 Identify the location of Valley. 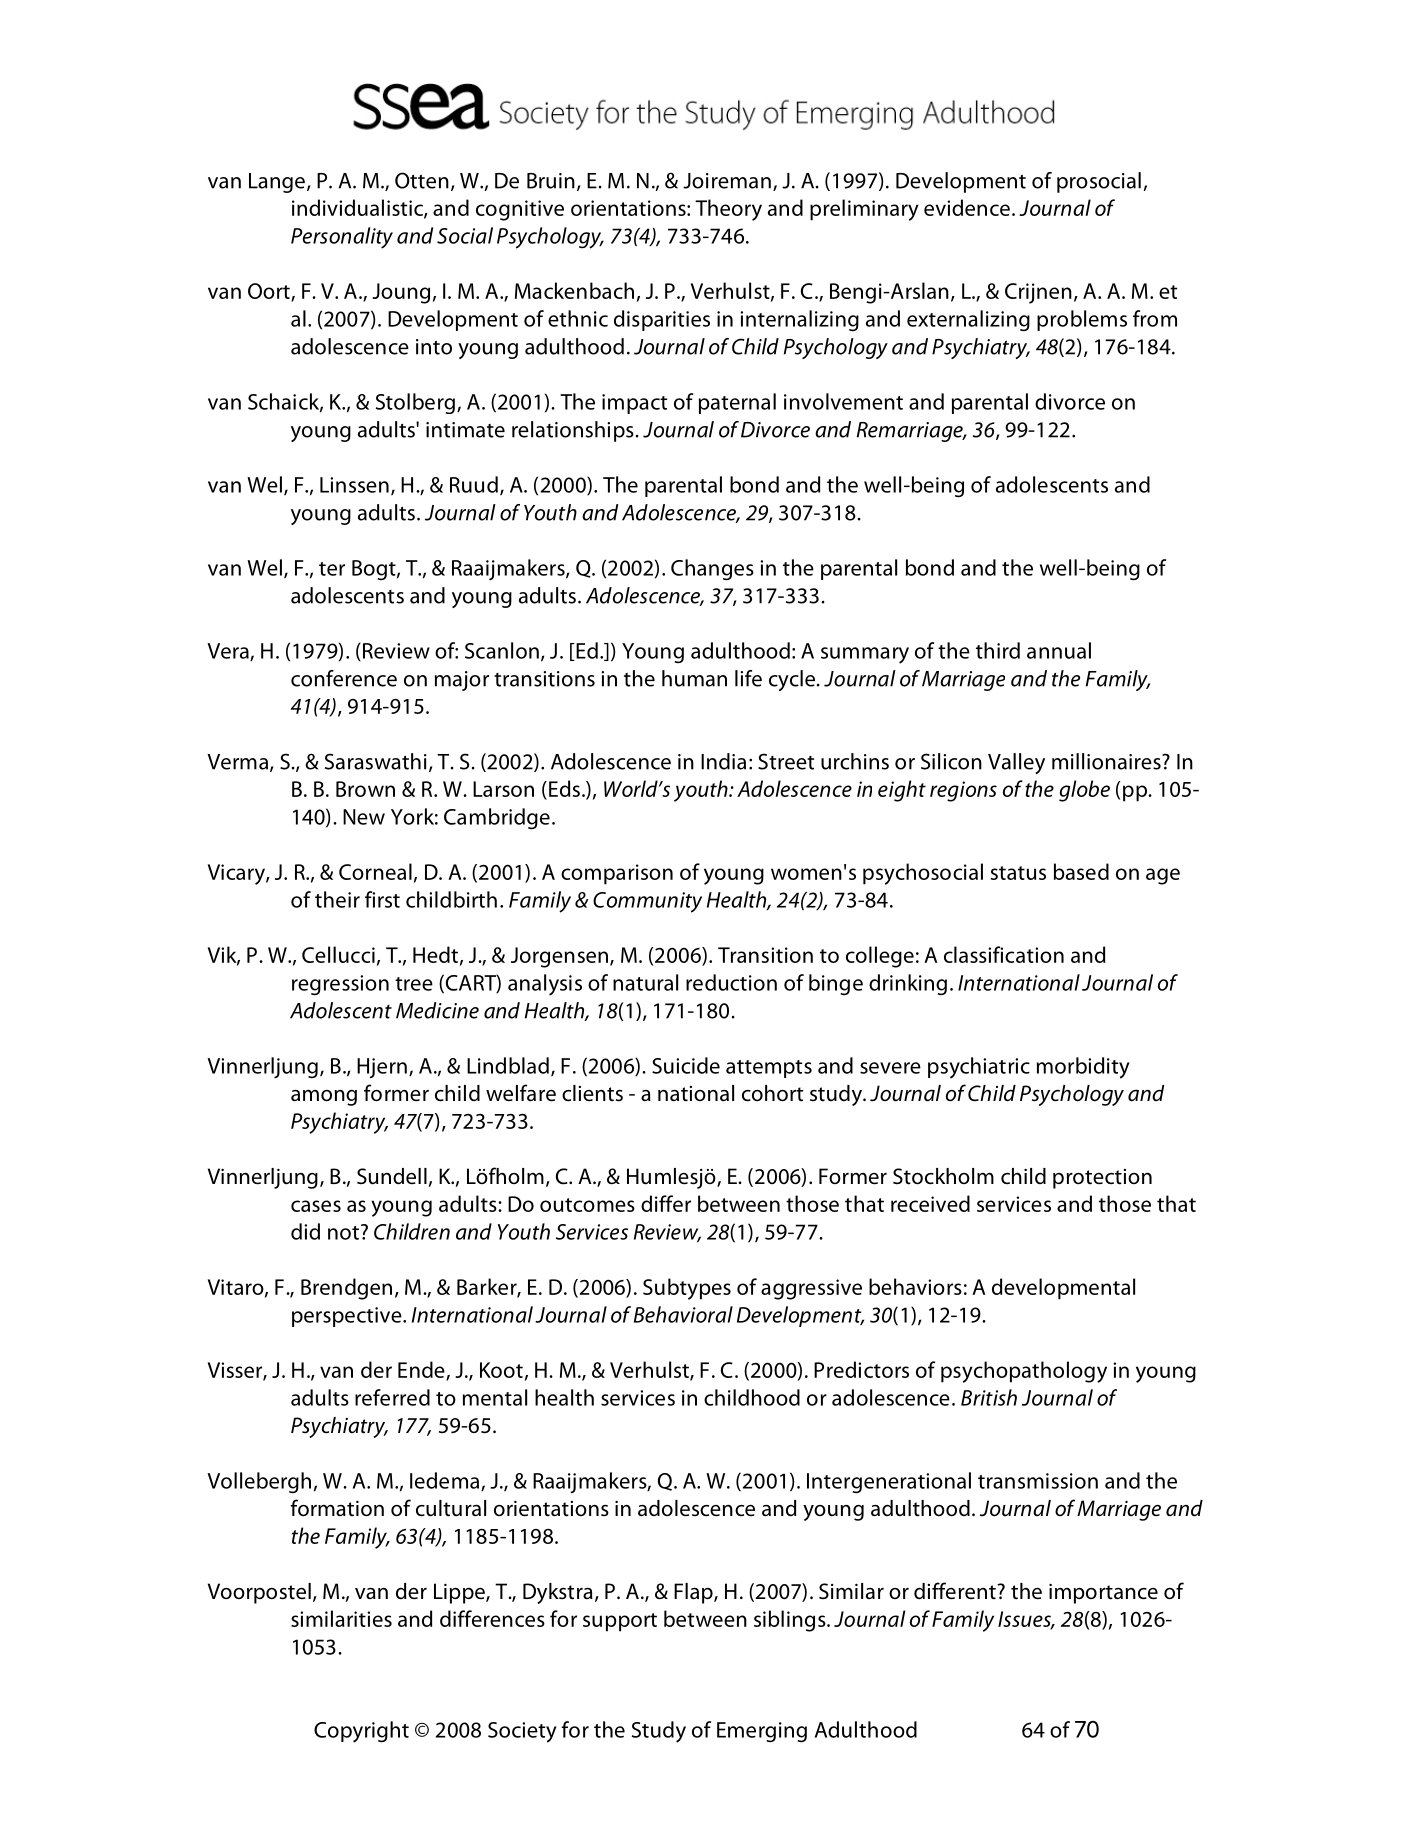
(1016, 763).
